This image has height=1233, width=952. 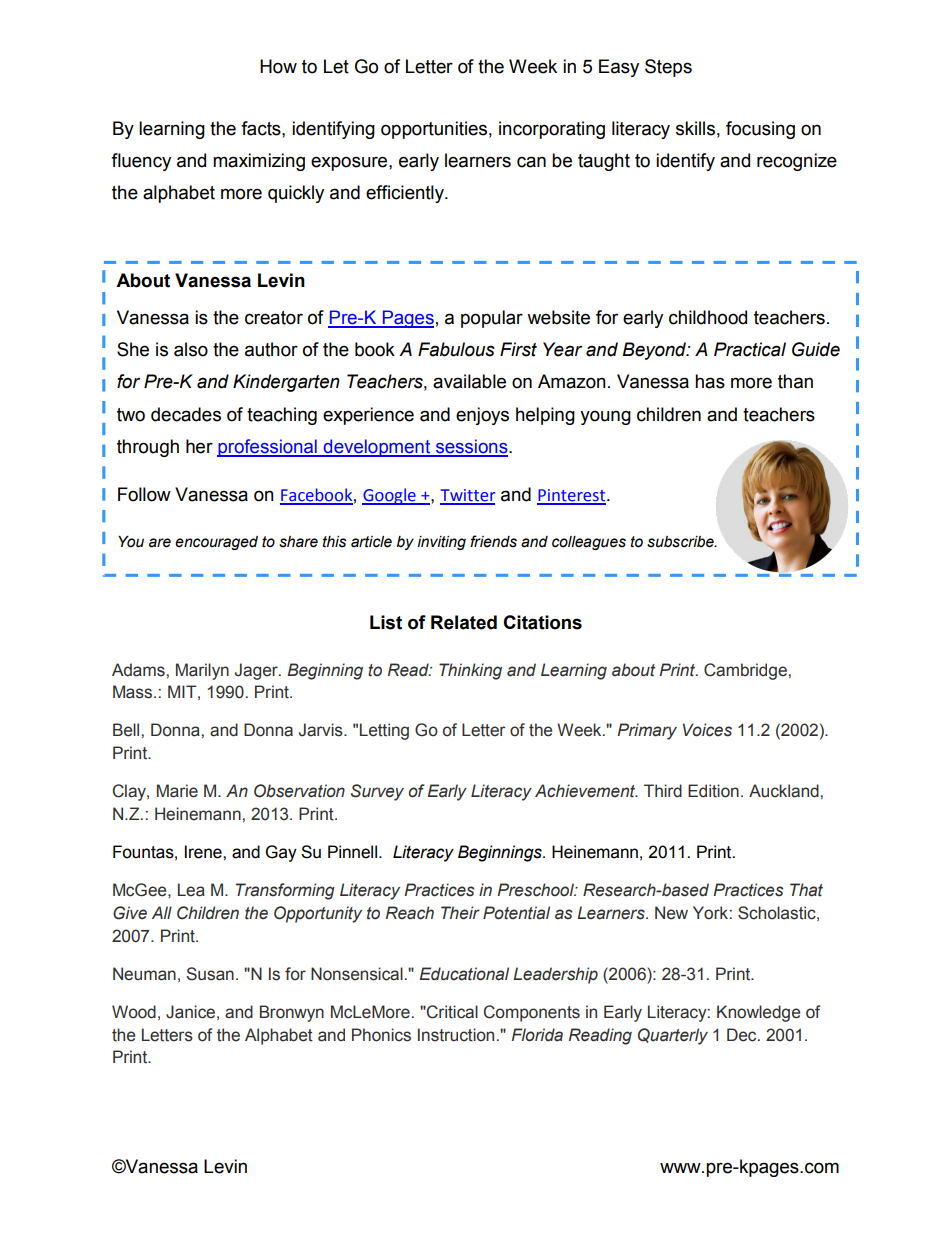 What do you see at coordinates (493, 541) in the image?
I see `friends` at bounding box center [493, 541].
